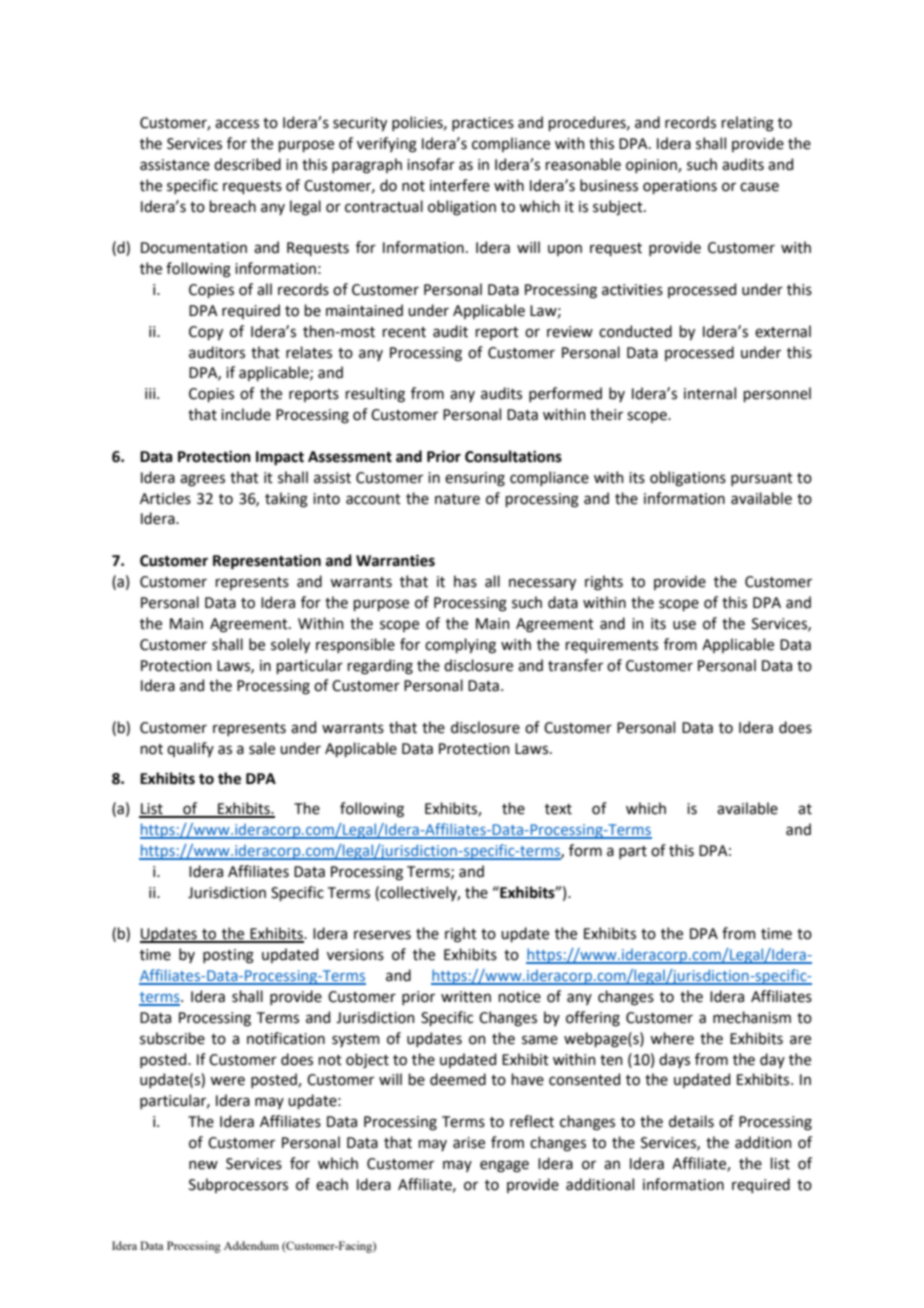  I want to click on pursuant, so click(762, 479).
